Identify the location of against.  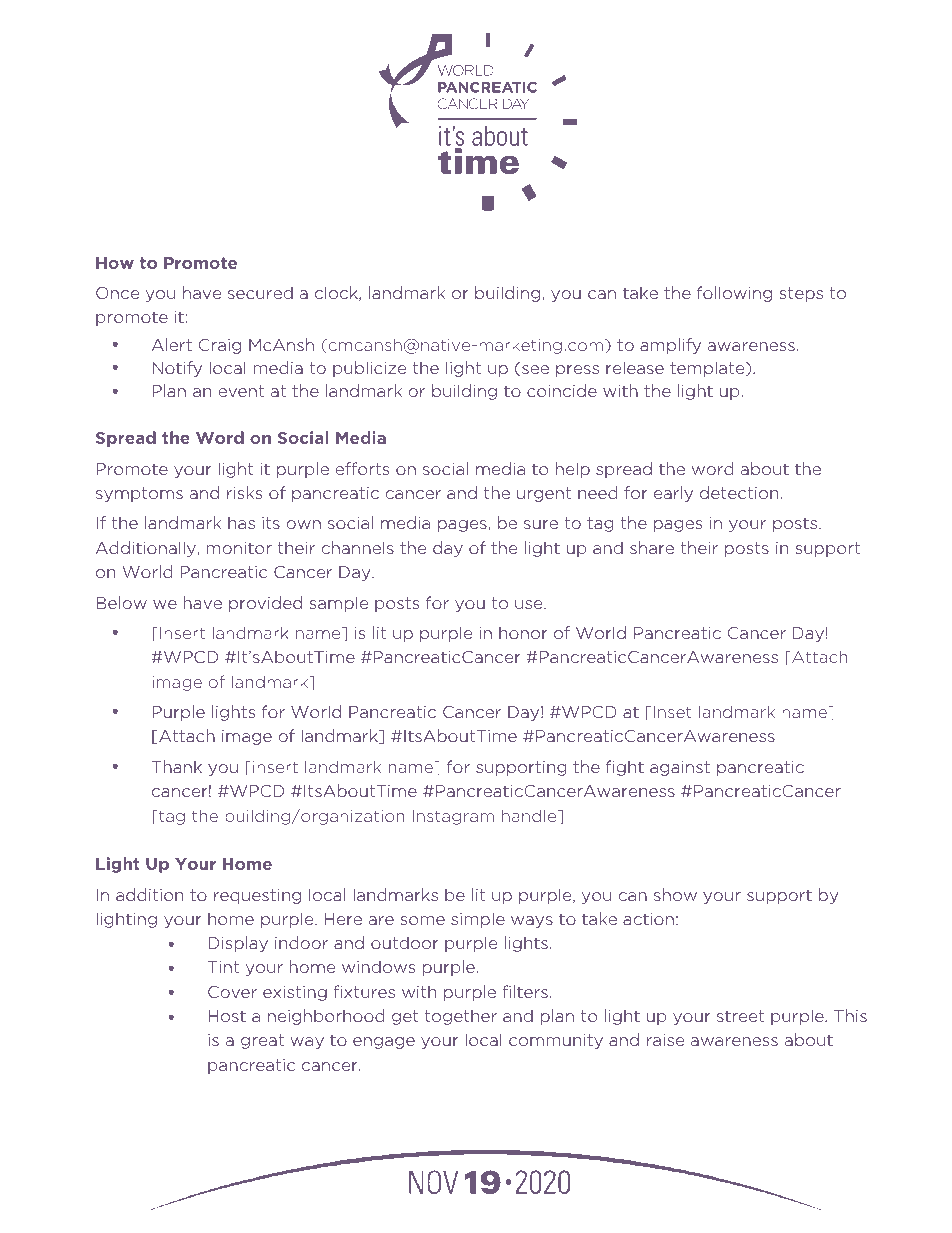
(680, 768).
